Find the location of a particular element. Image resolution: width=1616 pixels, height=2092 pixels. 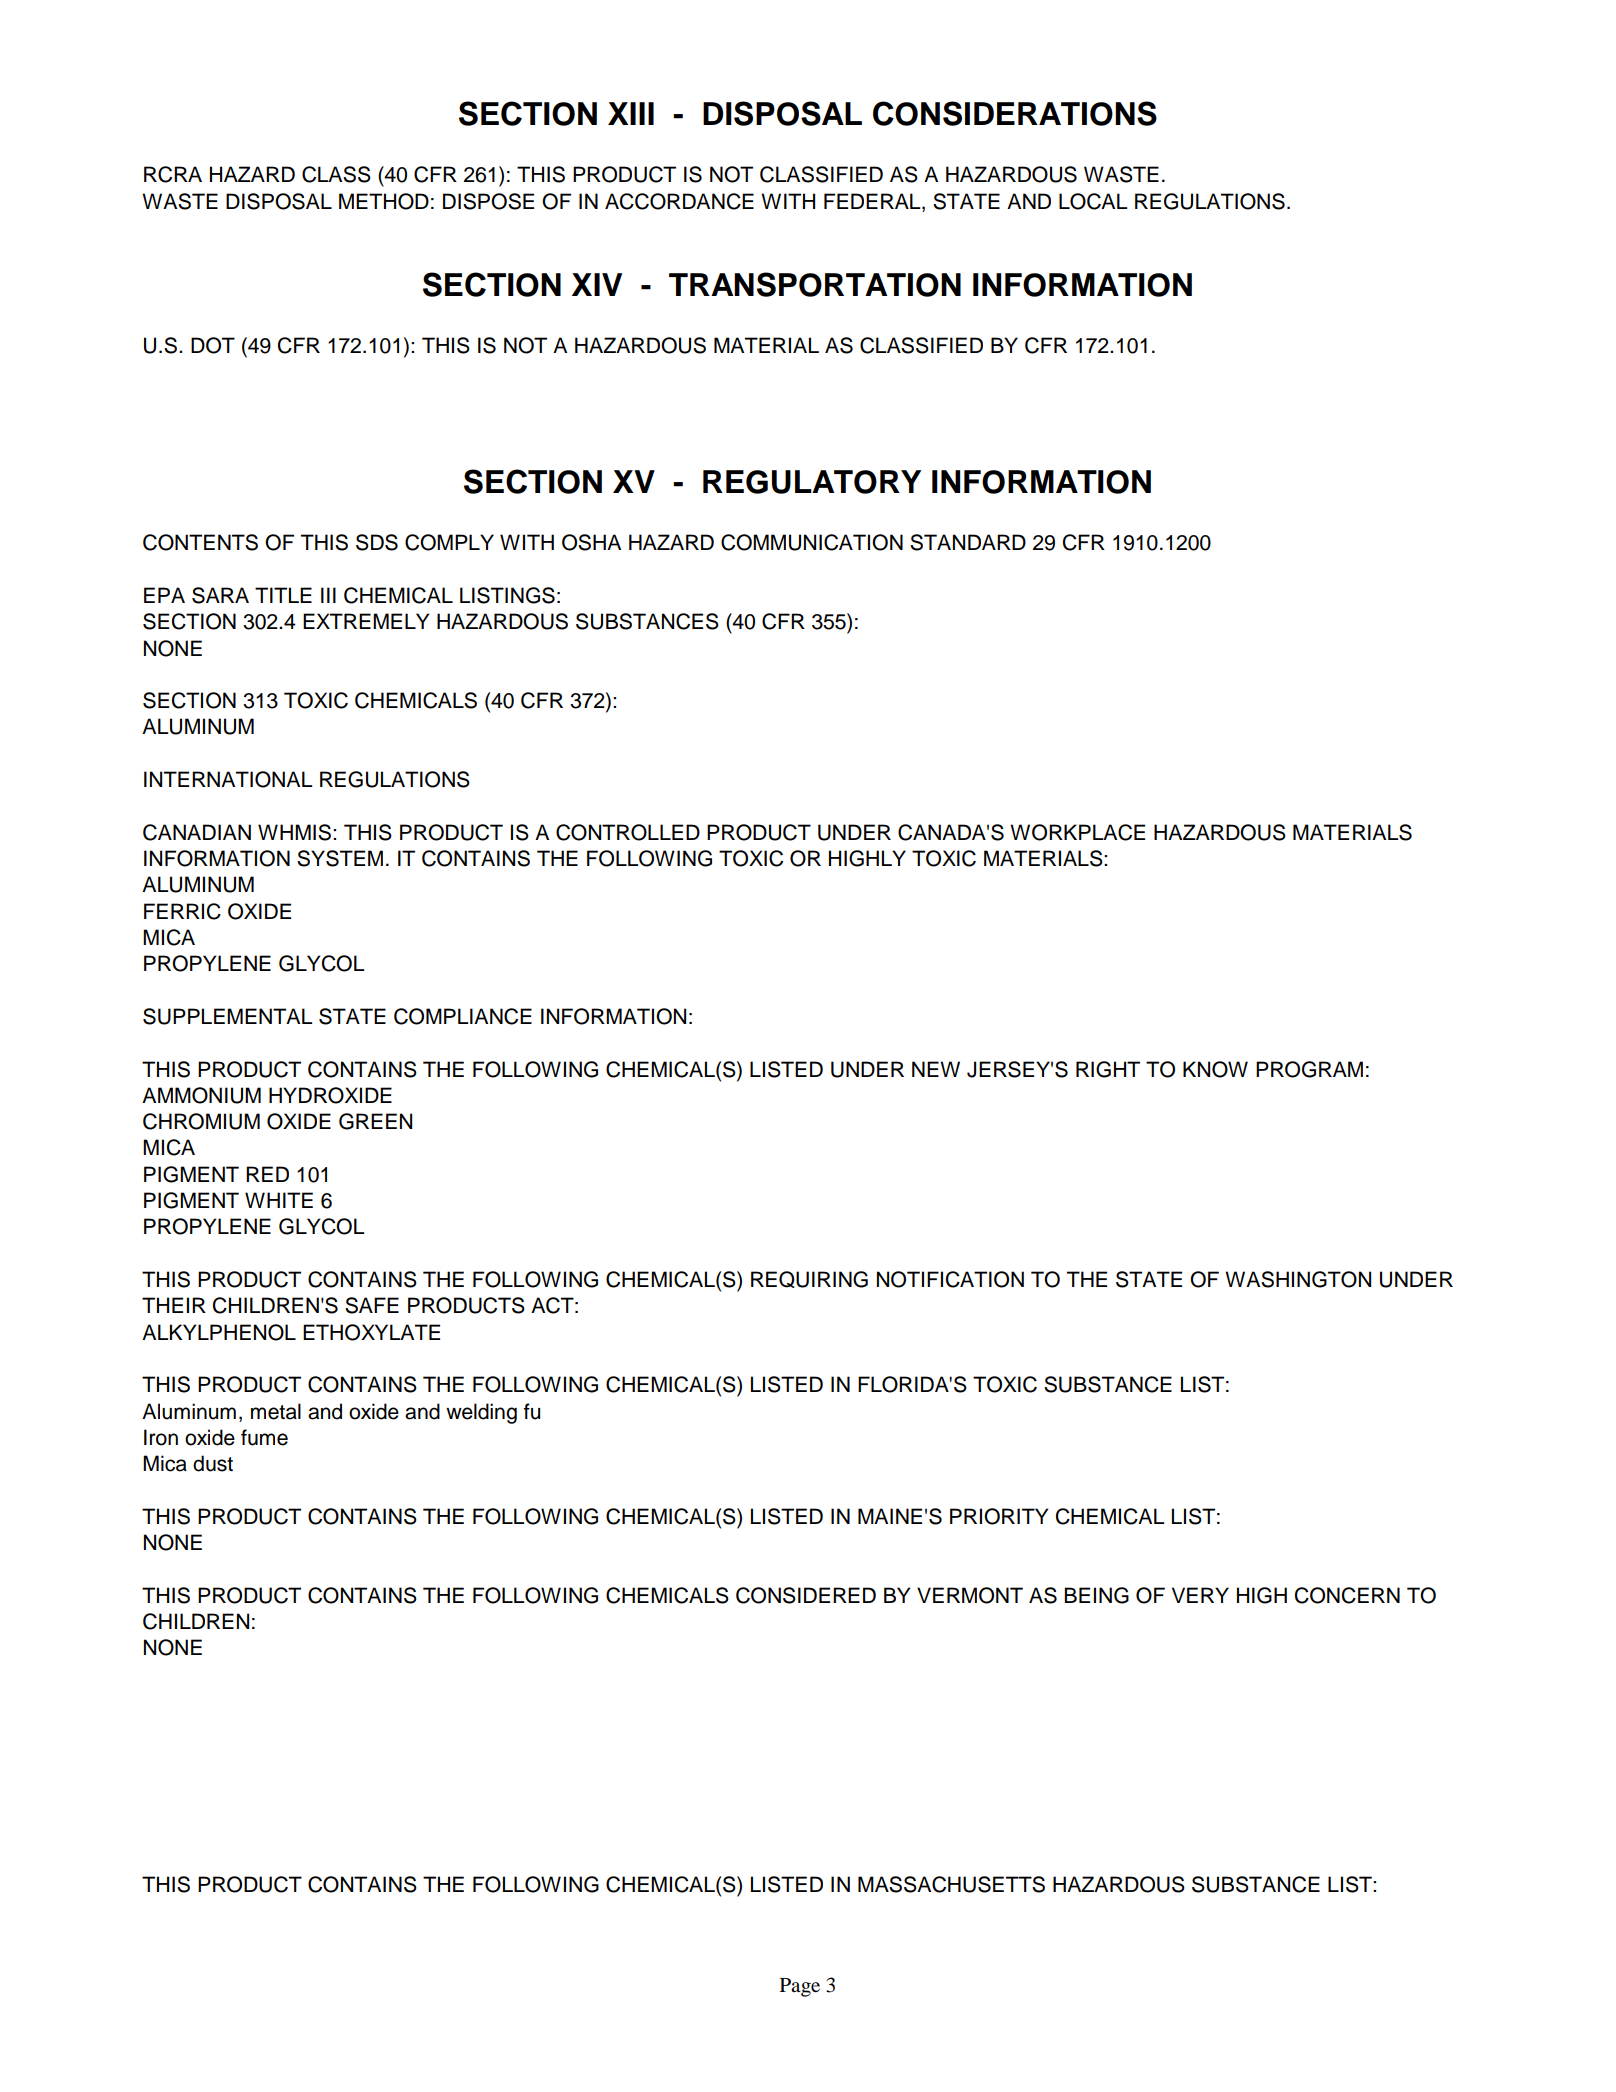

KNOW is located at coordinates (1215, 1069).
